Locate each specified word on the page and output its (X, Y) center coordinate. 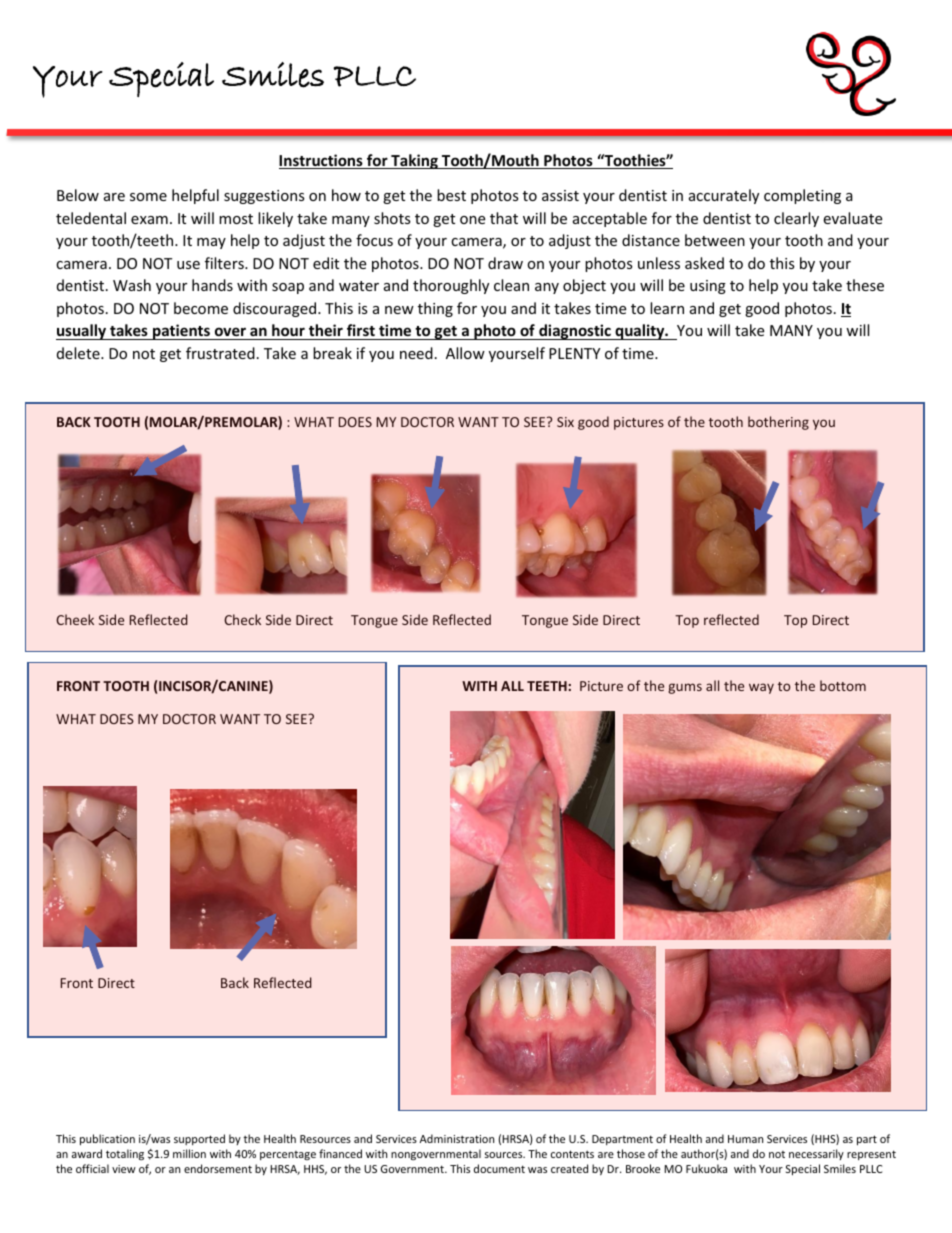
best (451, 195)
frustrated (220, 353)
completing (802, 196)
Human (745, 1139)
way (761, 688)
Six (565, 422)
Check (242, 619)
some (148, 197)
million (189, 1153)
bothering (778, 423)
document (499, 1168)
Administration (457, 1138)
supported (199, 1139)
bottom (843, 685)
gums (685, 688)
